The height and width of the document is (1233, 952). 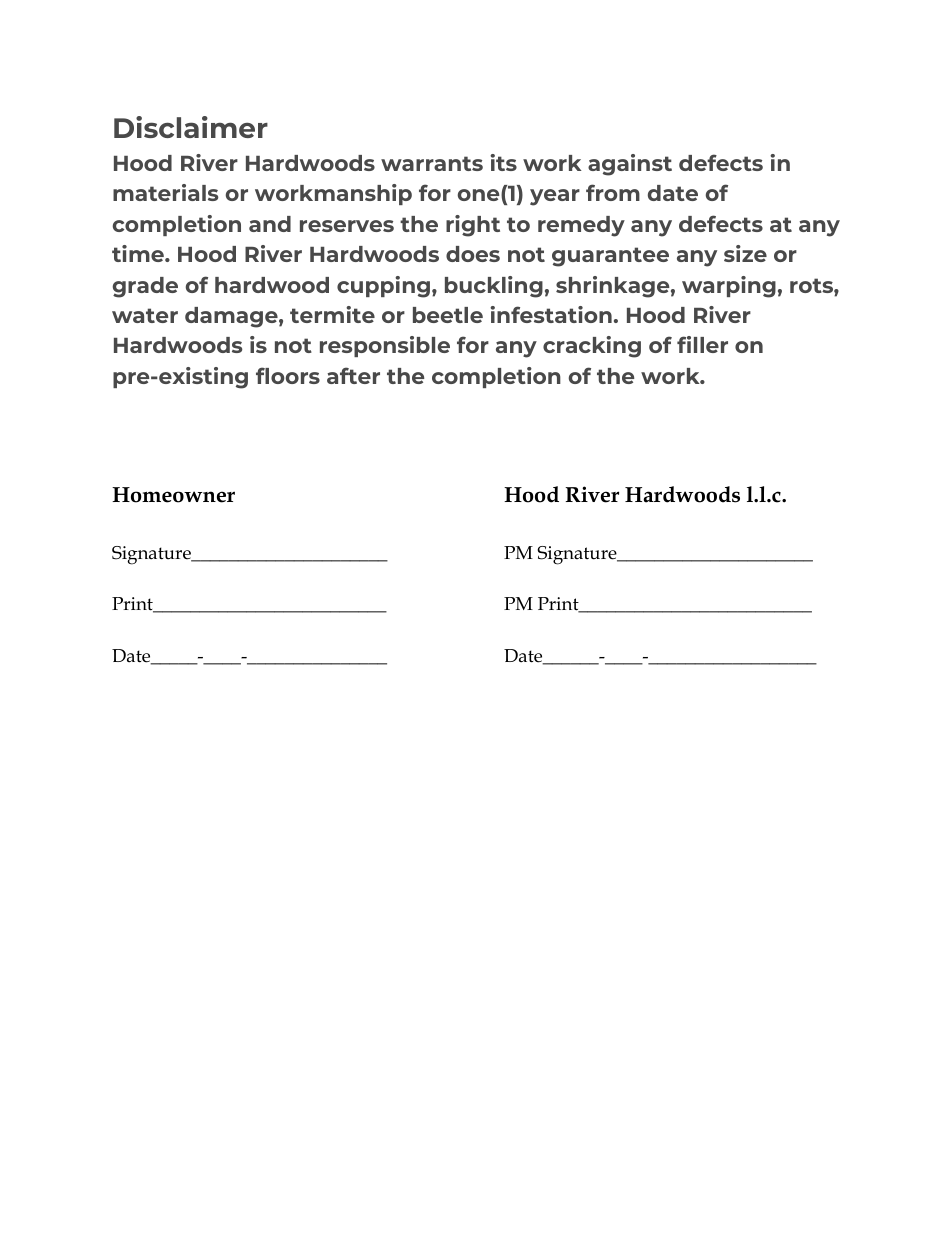 I want to click on warping, so click(x=729, y=287).
